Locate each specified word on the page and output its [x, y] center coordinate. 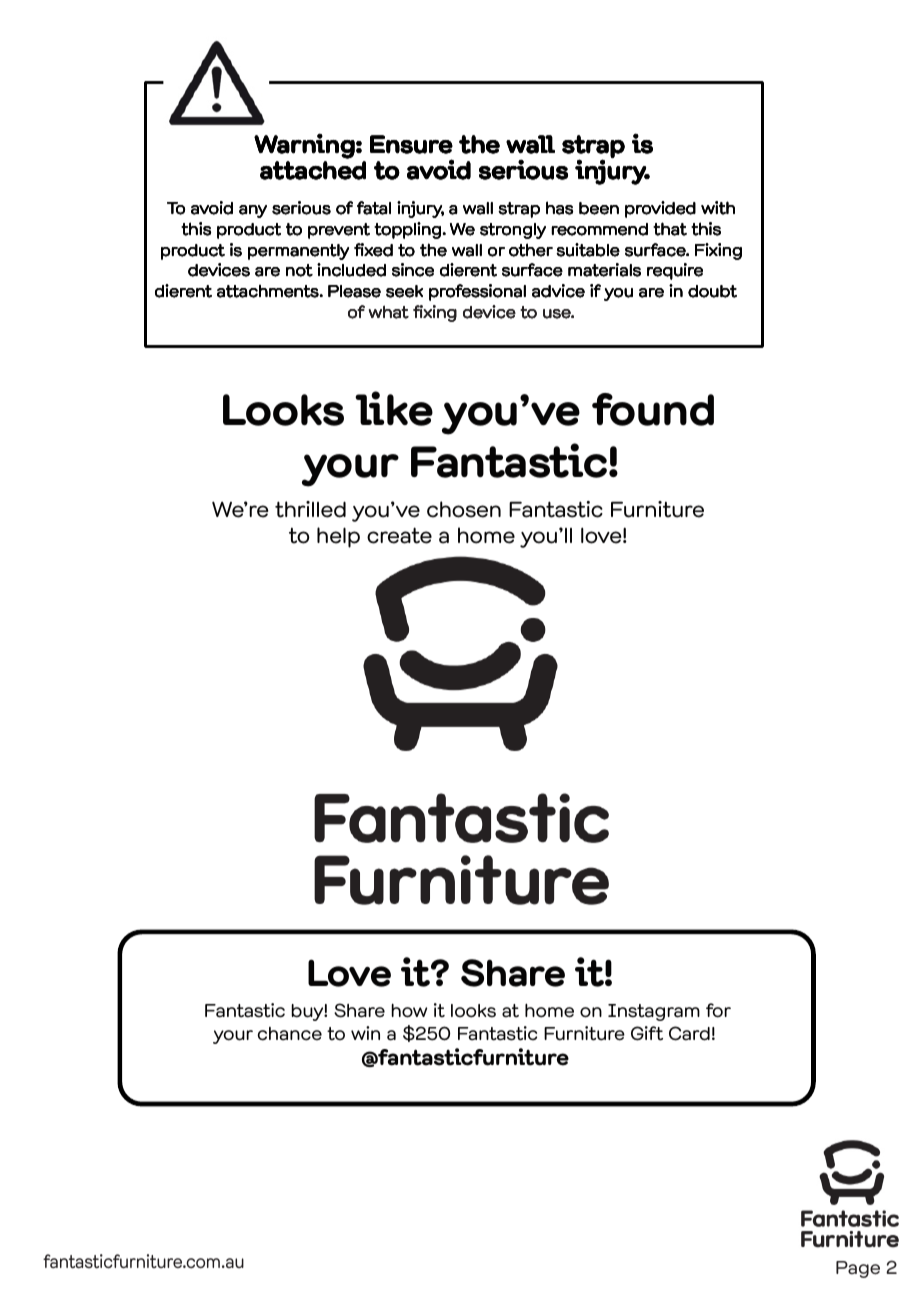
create [399, 535]
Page [858, 1269]
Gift [647, 1033]
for [718, 1010]
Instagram [654, 1012]
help [338, 537]
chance [289, 1034]
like [394, 408]
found [653, 409]
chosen [464, 509]
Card [689, 1033]
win [365, 1033]
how [409, 1010]
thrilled [310, 509]
